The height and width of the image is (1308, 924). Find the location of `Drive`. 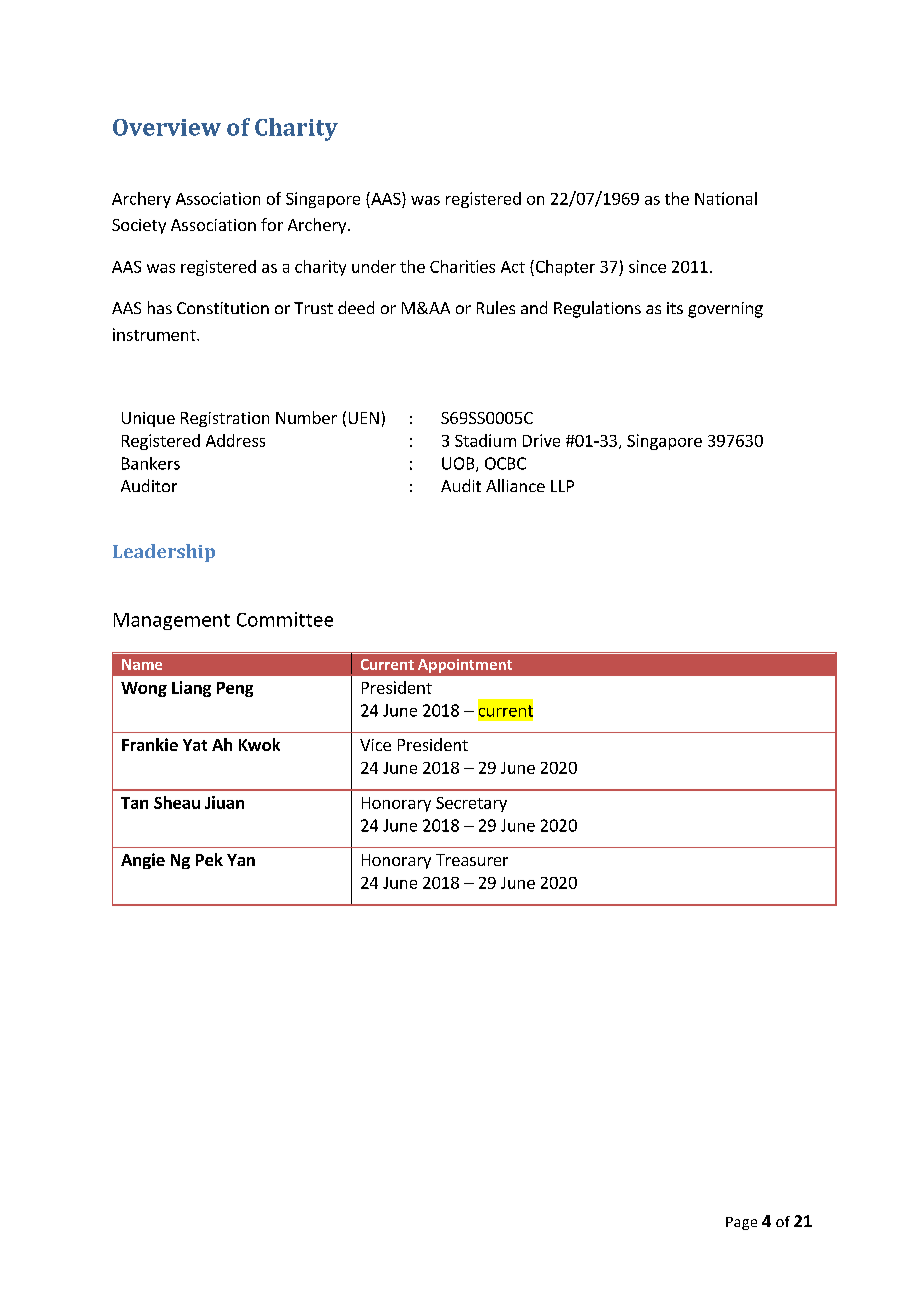

Drive is located at coordinates (541, 440).
